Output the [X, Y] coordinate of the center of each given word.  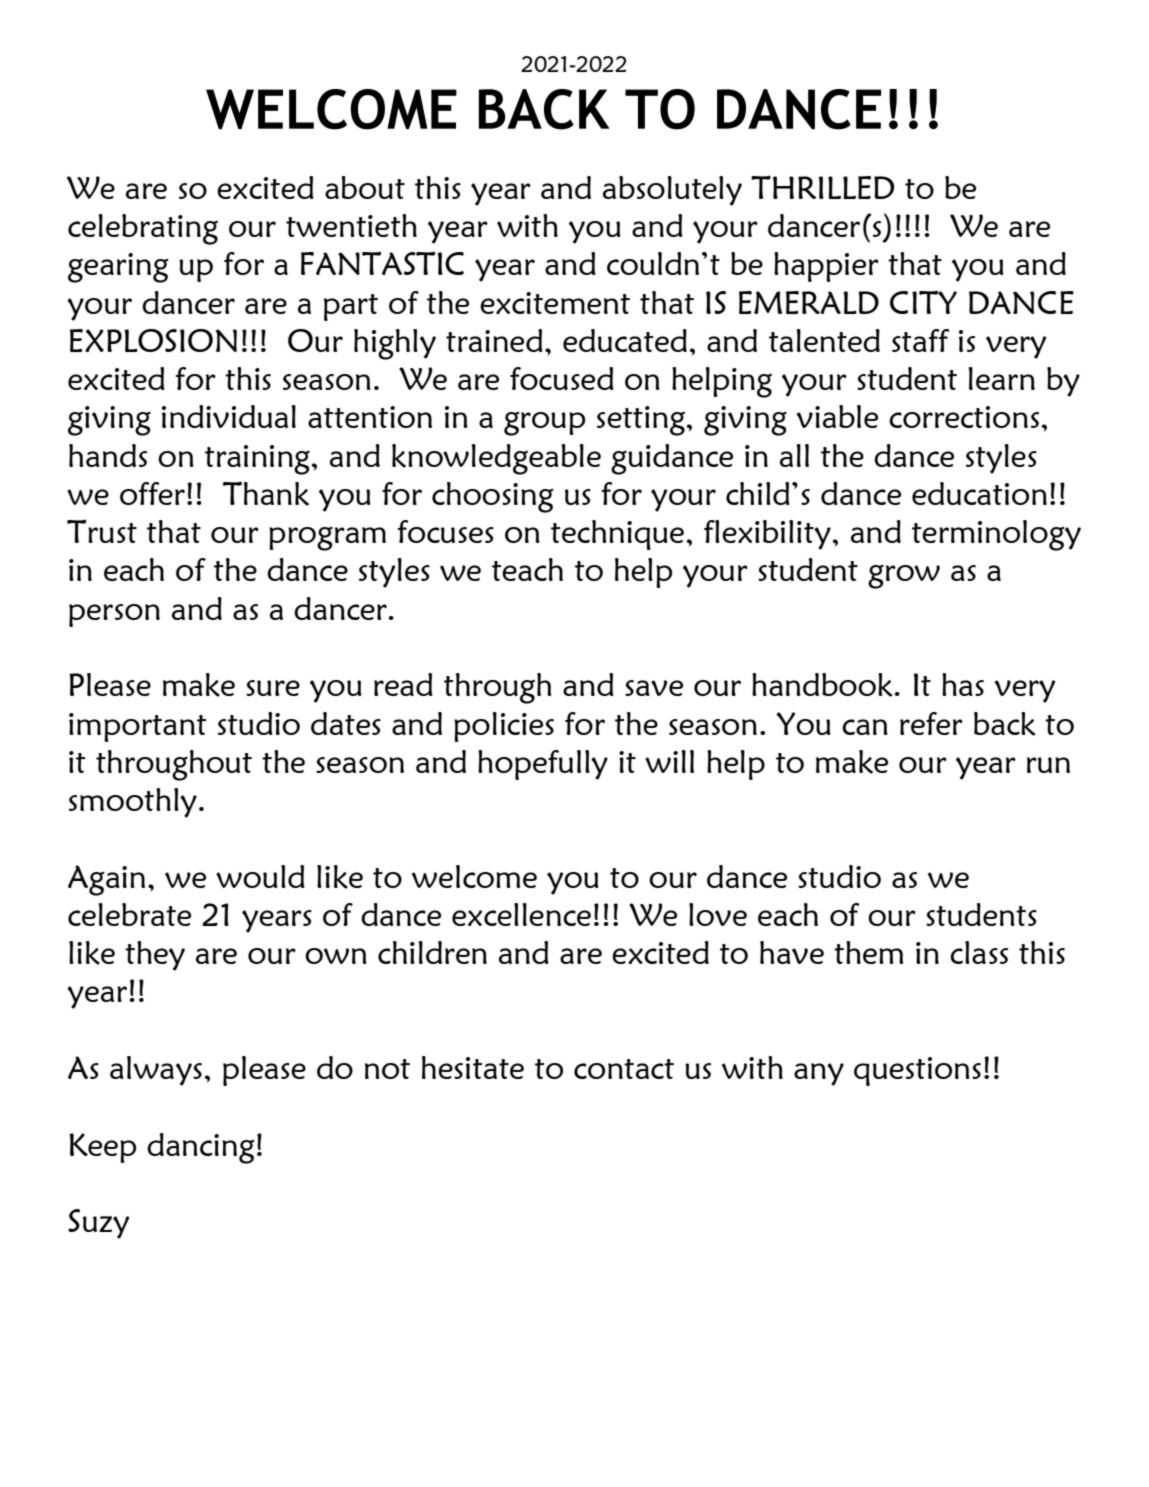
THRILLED [822, 187]
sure [273, 688]
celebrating [143, 229]
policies [504, 727]
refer [931, 723]
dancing [201, 1148]
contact [624, 1069]
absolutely [672, 191]
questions [917, 1071]
